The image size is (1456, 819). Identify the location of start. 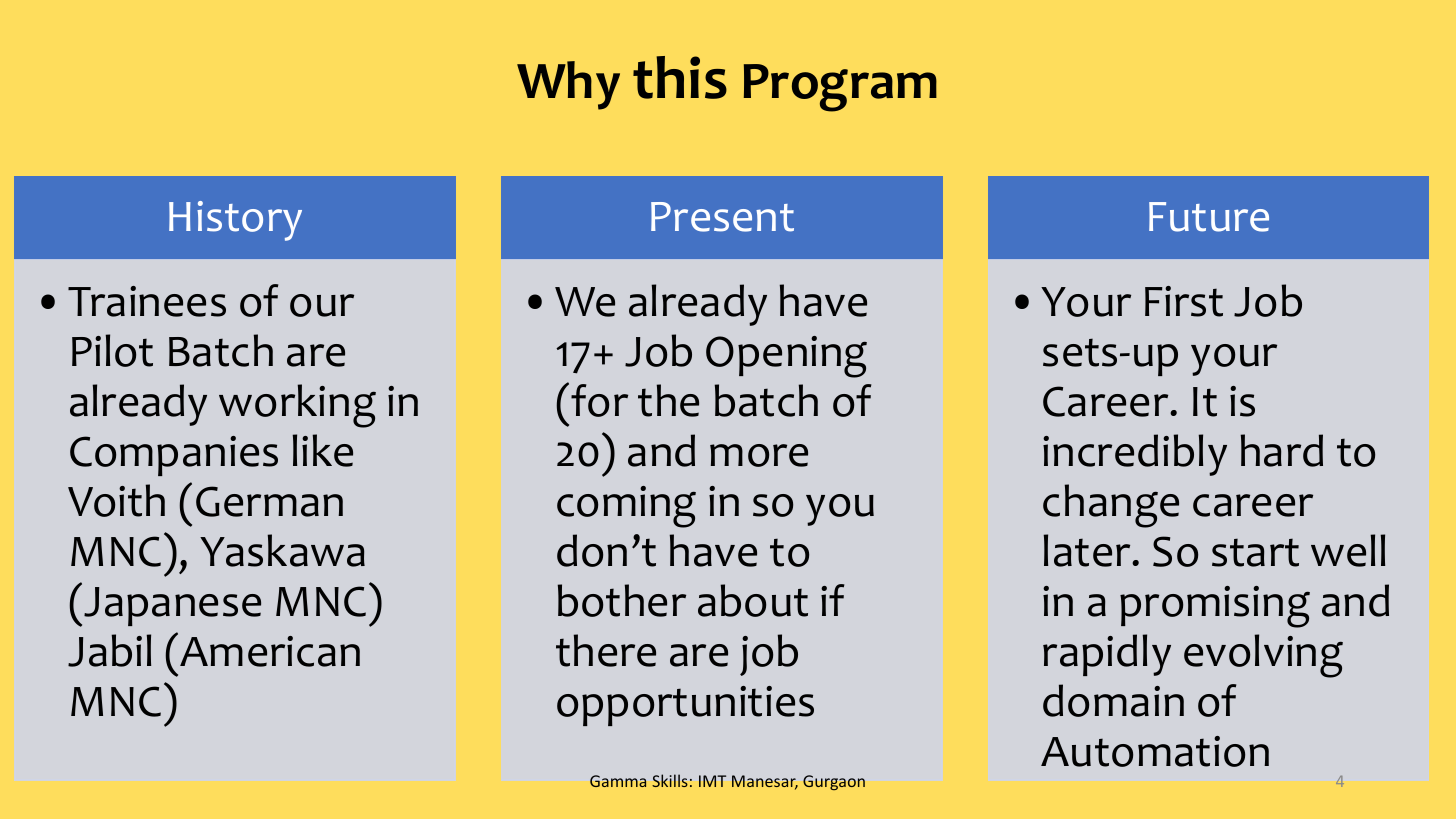
(1255, 552).
